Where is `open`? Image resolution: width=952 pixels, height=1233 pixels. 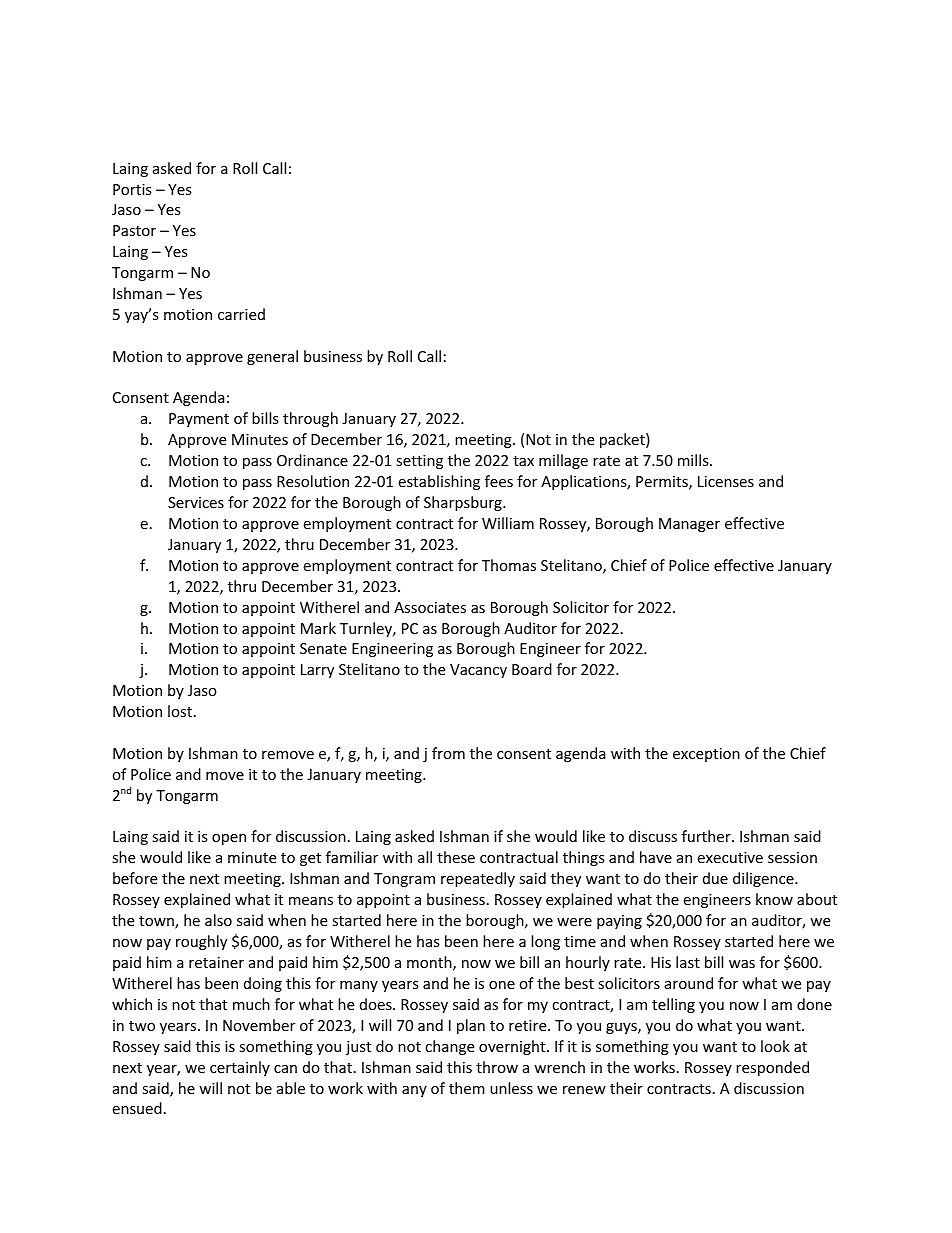
open is located at coordinates (229, 839).
